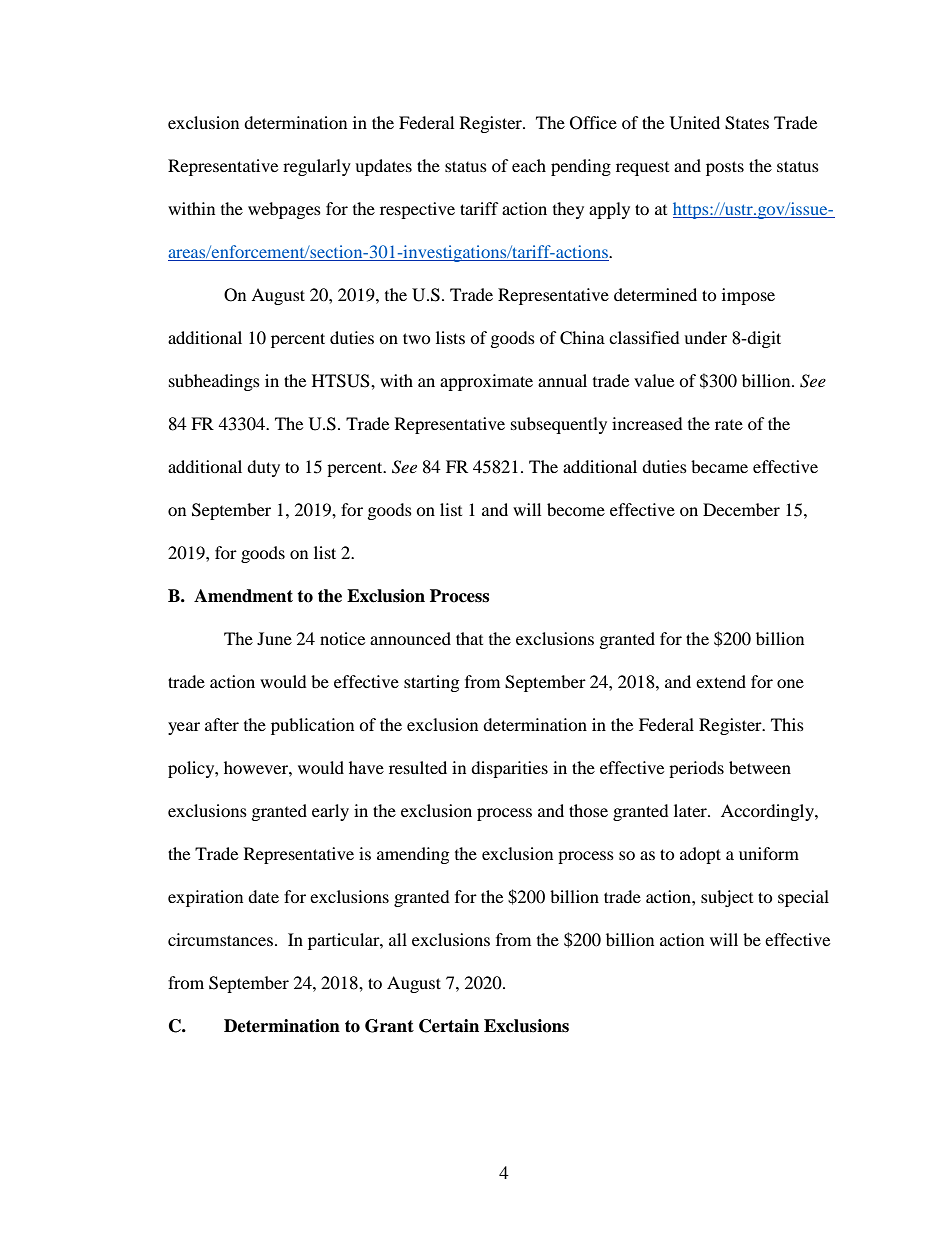 This screenshot has height=1233, width=952. I want to click on Amendment, so click(243, 596).
